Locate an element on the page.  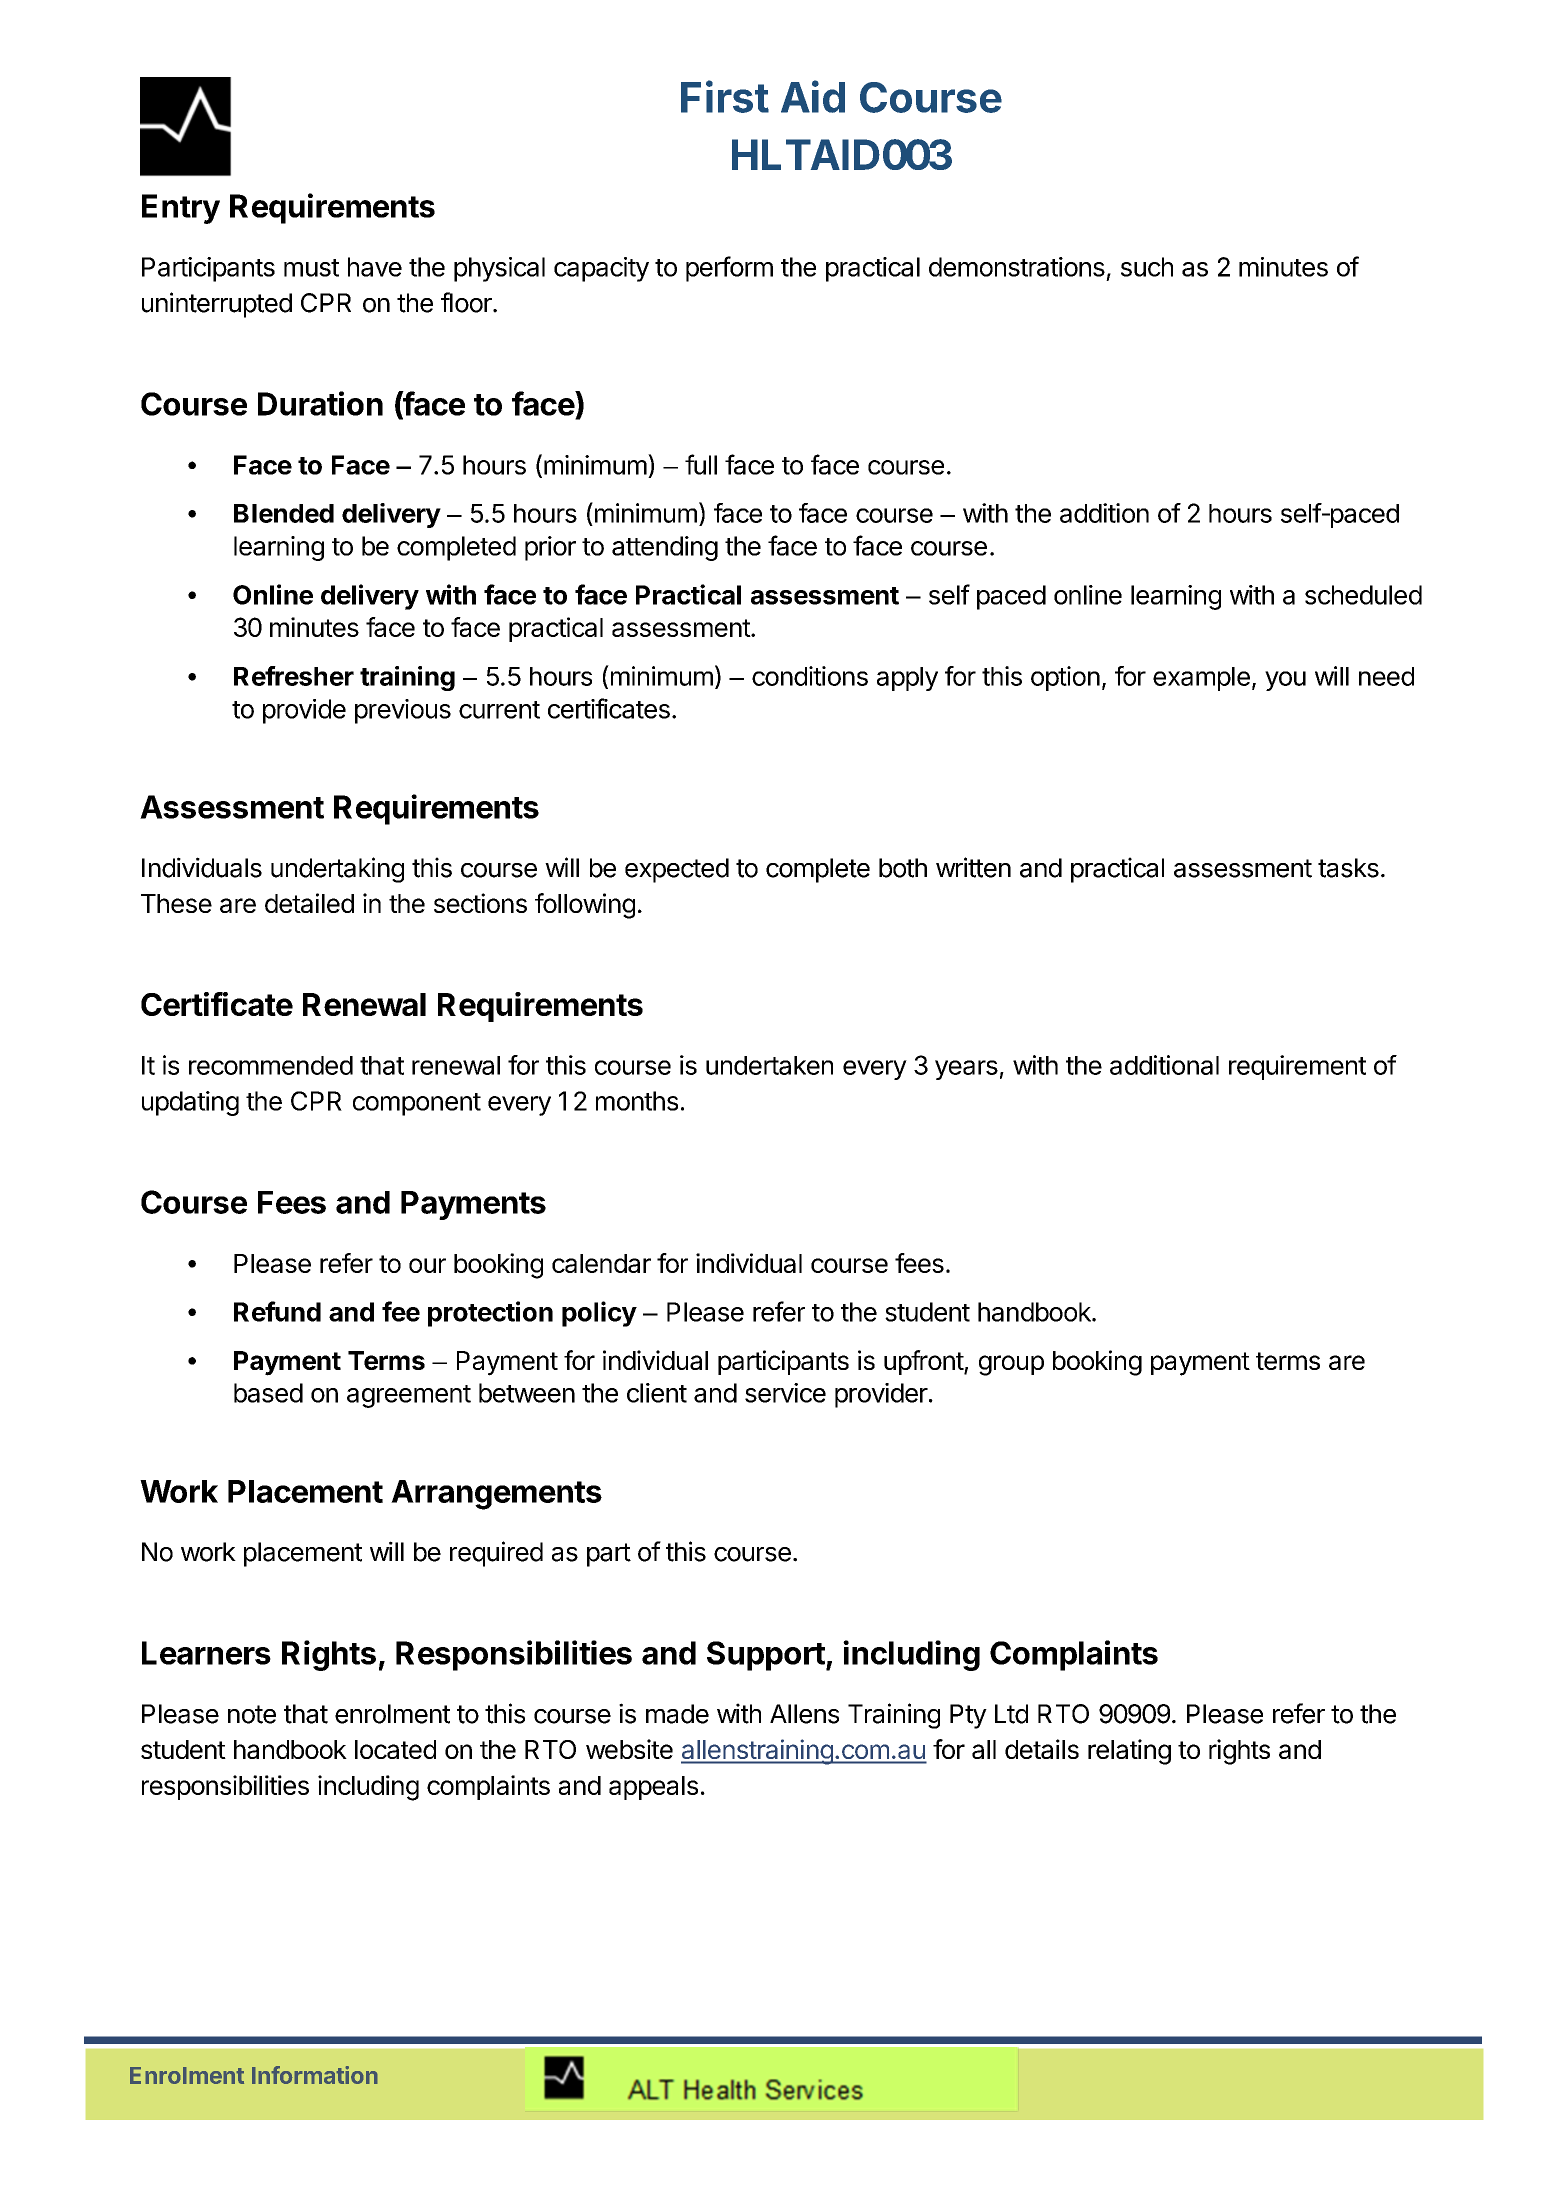
Information is located at coordinates (315, 2075).
